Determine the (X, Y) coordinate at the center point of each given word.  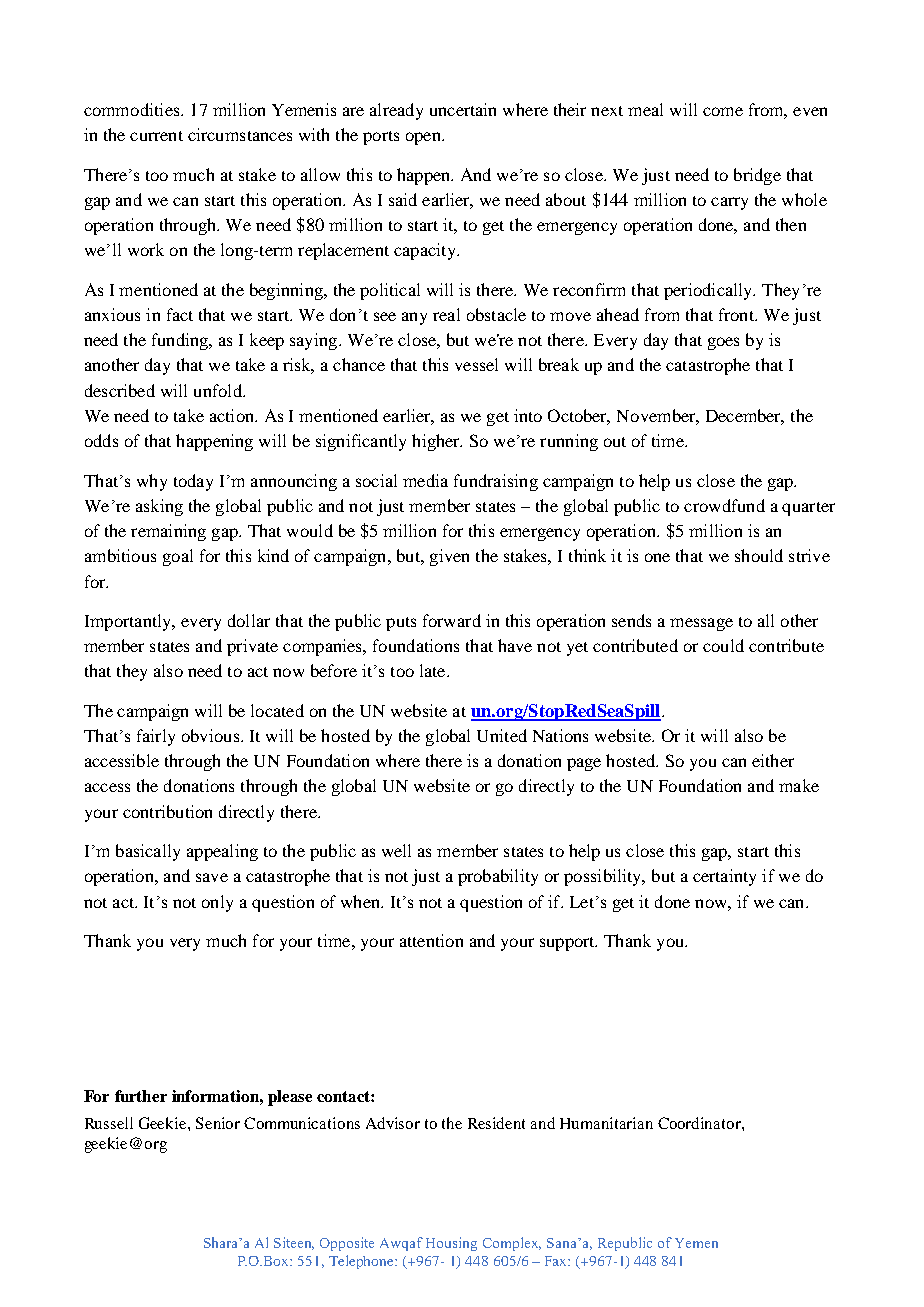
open (424, 138)
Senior (218, 1123)
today (193, 482)
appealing (222, 852)
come (723, 111)
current (156, 136)
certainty (724, 877)
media (425, 480)
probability (498, 877)
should (759, 555)
